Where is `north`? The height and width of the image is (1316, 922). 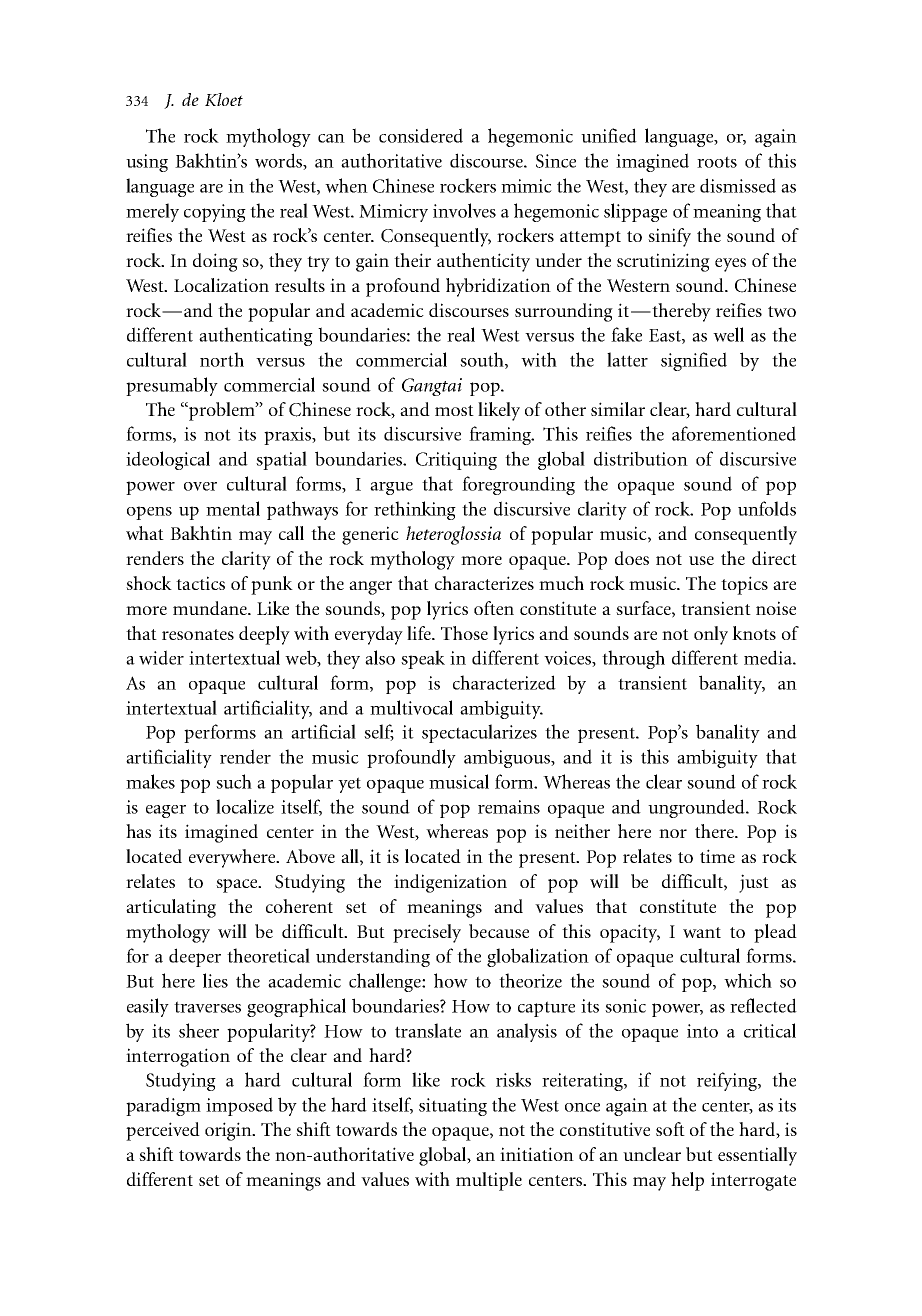
north is located at coordinates (222, 359).
